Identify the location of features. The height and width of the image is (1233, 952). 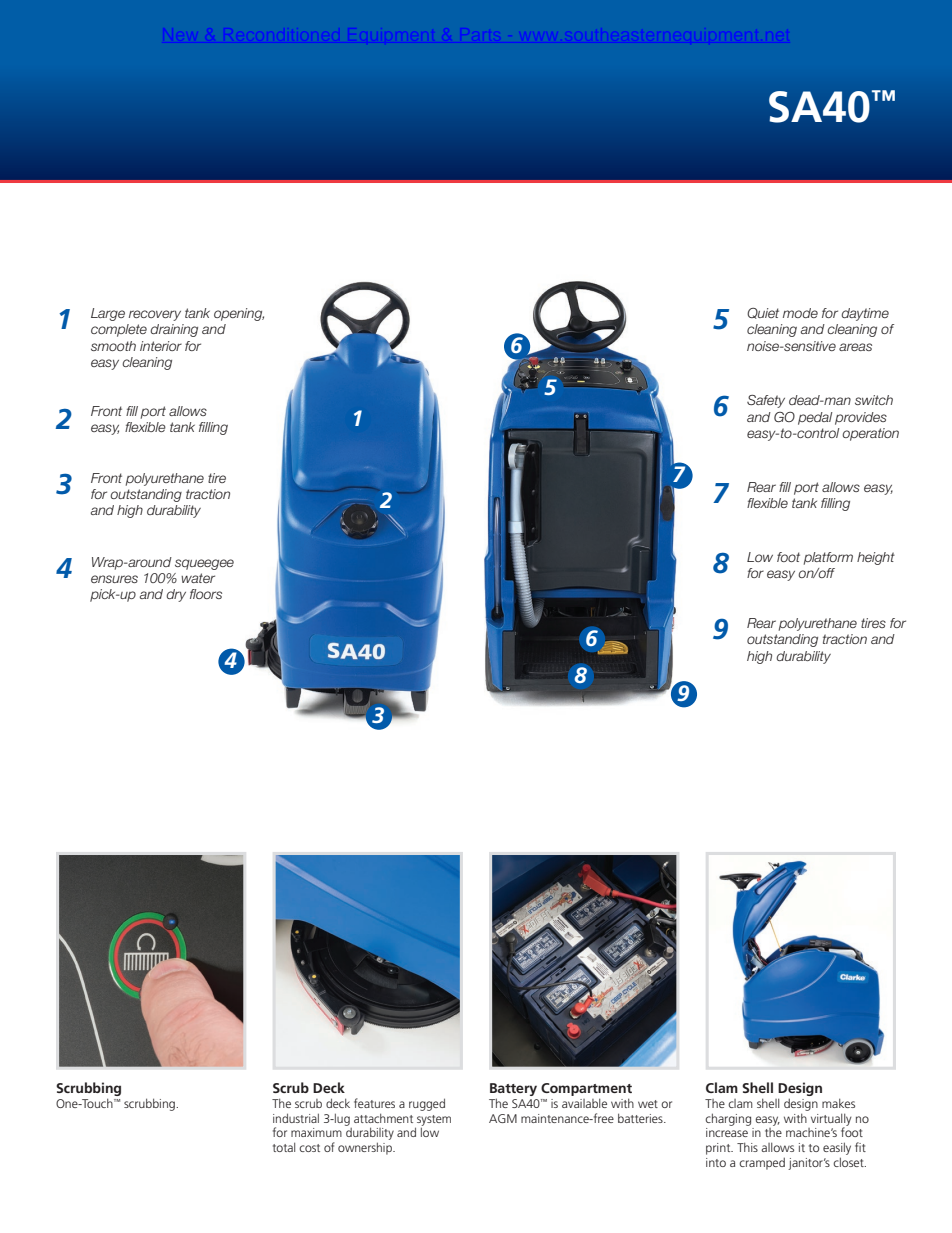
(374, 1103).
